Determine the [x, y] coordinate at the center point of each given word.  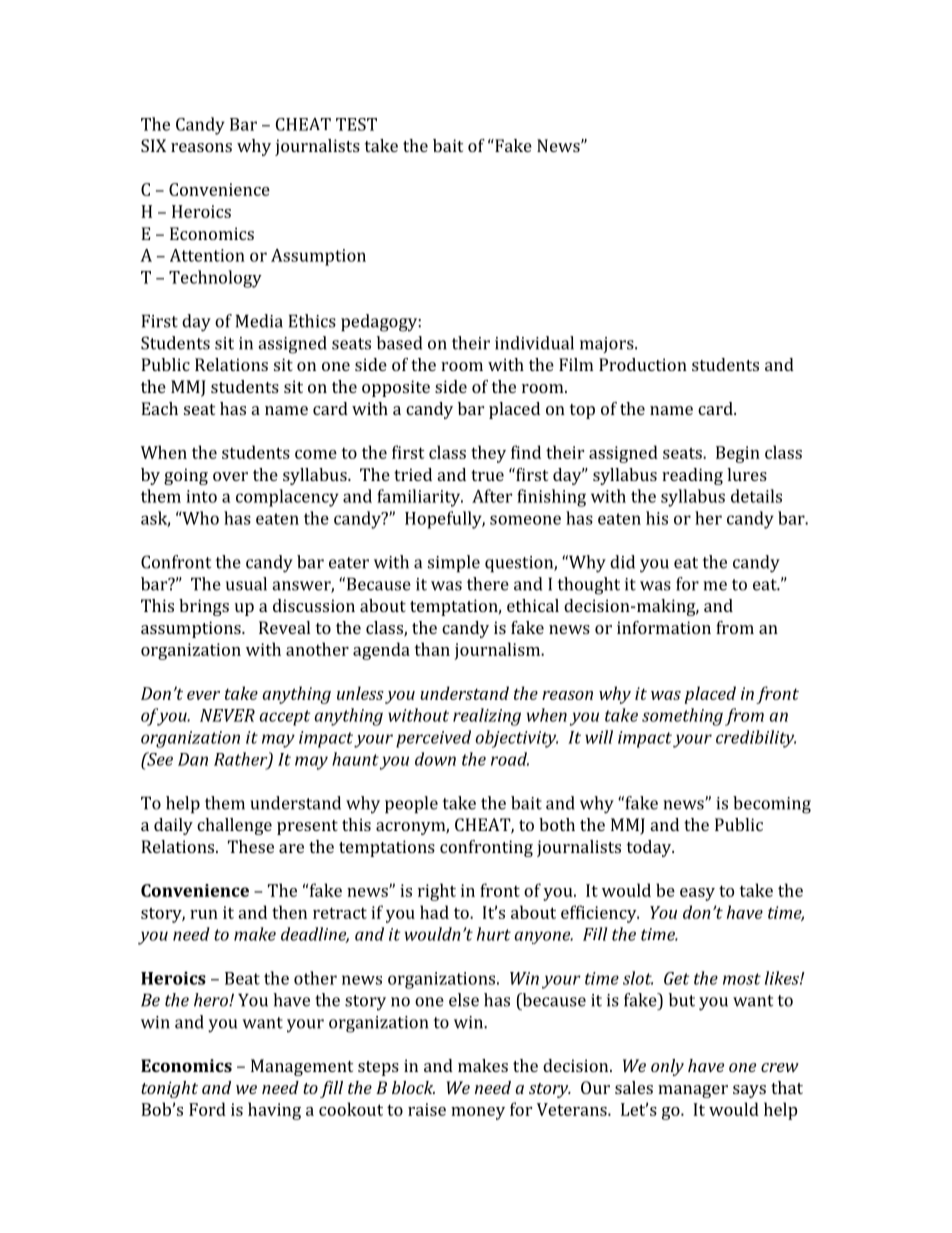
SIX [153, 145]
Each [159, 408]
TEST [356, 124]
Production [643, 364]
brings [204, 607]
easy [697, 894]
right [437, 892]
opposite [396, 388]
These [251, 846]
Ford [207, 1109]
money [478, 1113]
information [664, 627]
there [488, 584]
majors [608, 345]
